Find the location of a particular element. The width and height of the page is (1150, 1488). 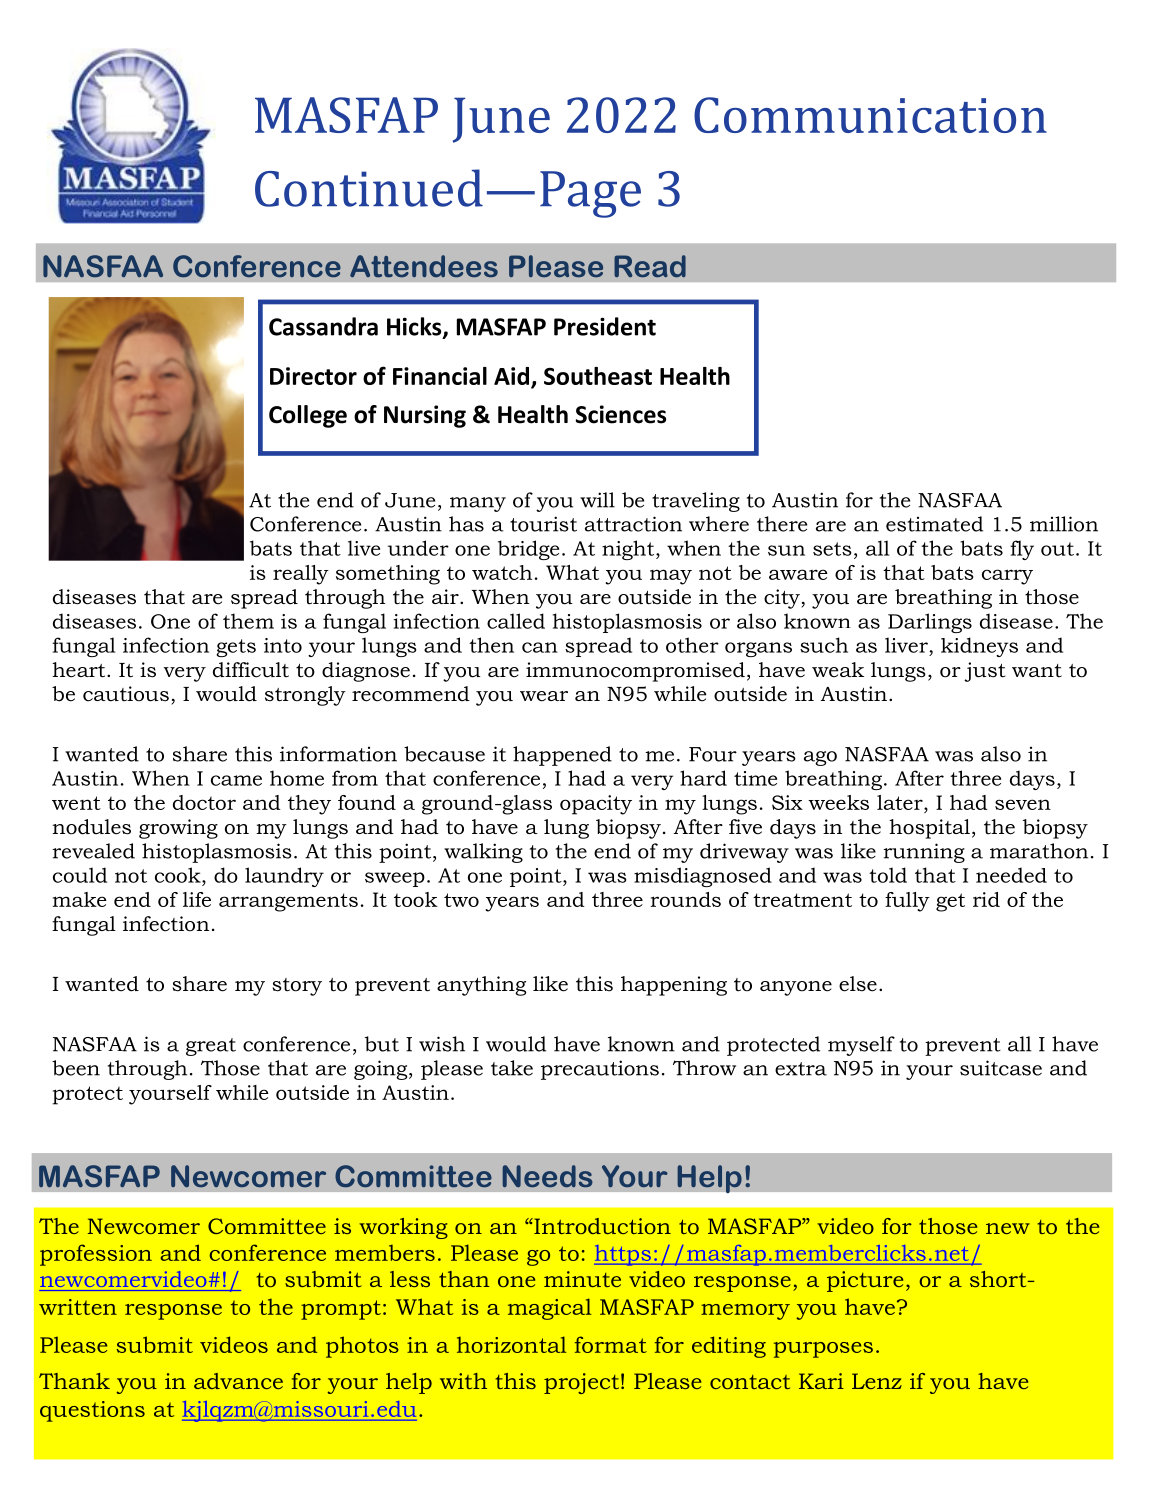

estimated is located at coordinates (934, 524).
